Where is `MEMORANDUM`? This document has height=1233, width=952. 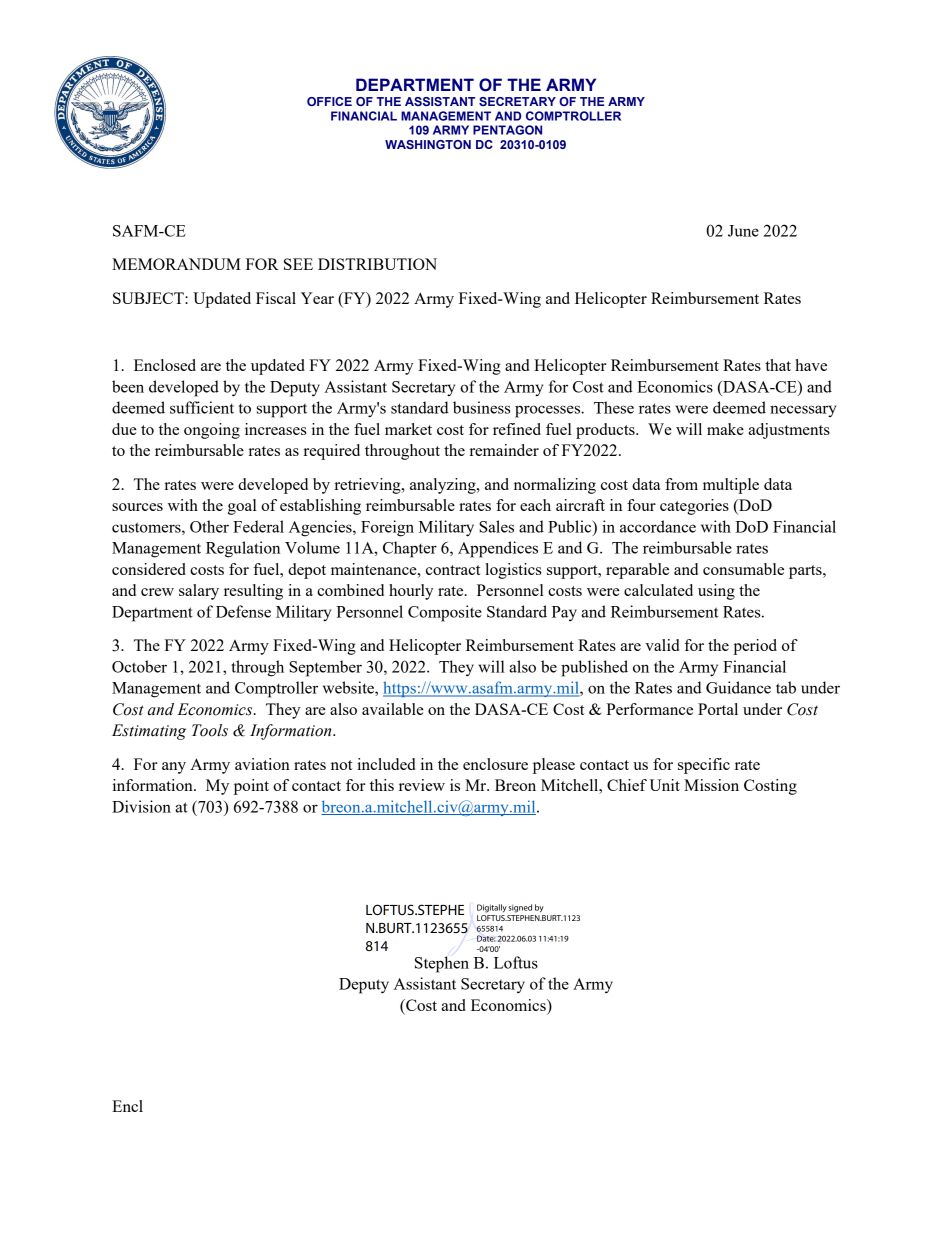 MEMORANDUM is located at coordinates (176, 264).
